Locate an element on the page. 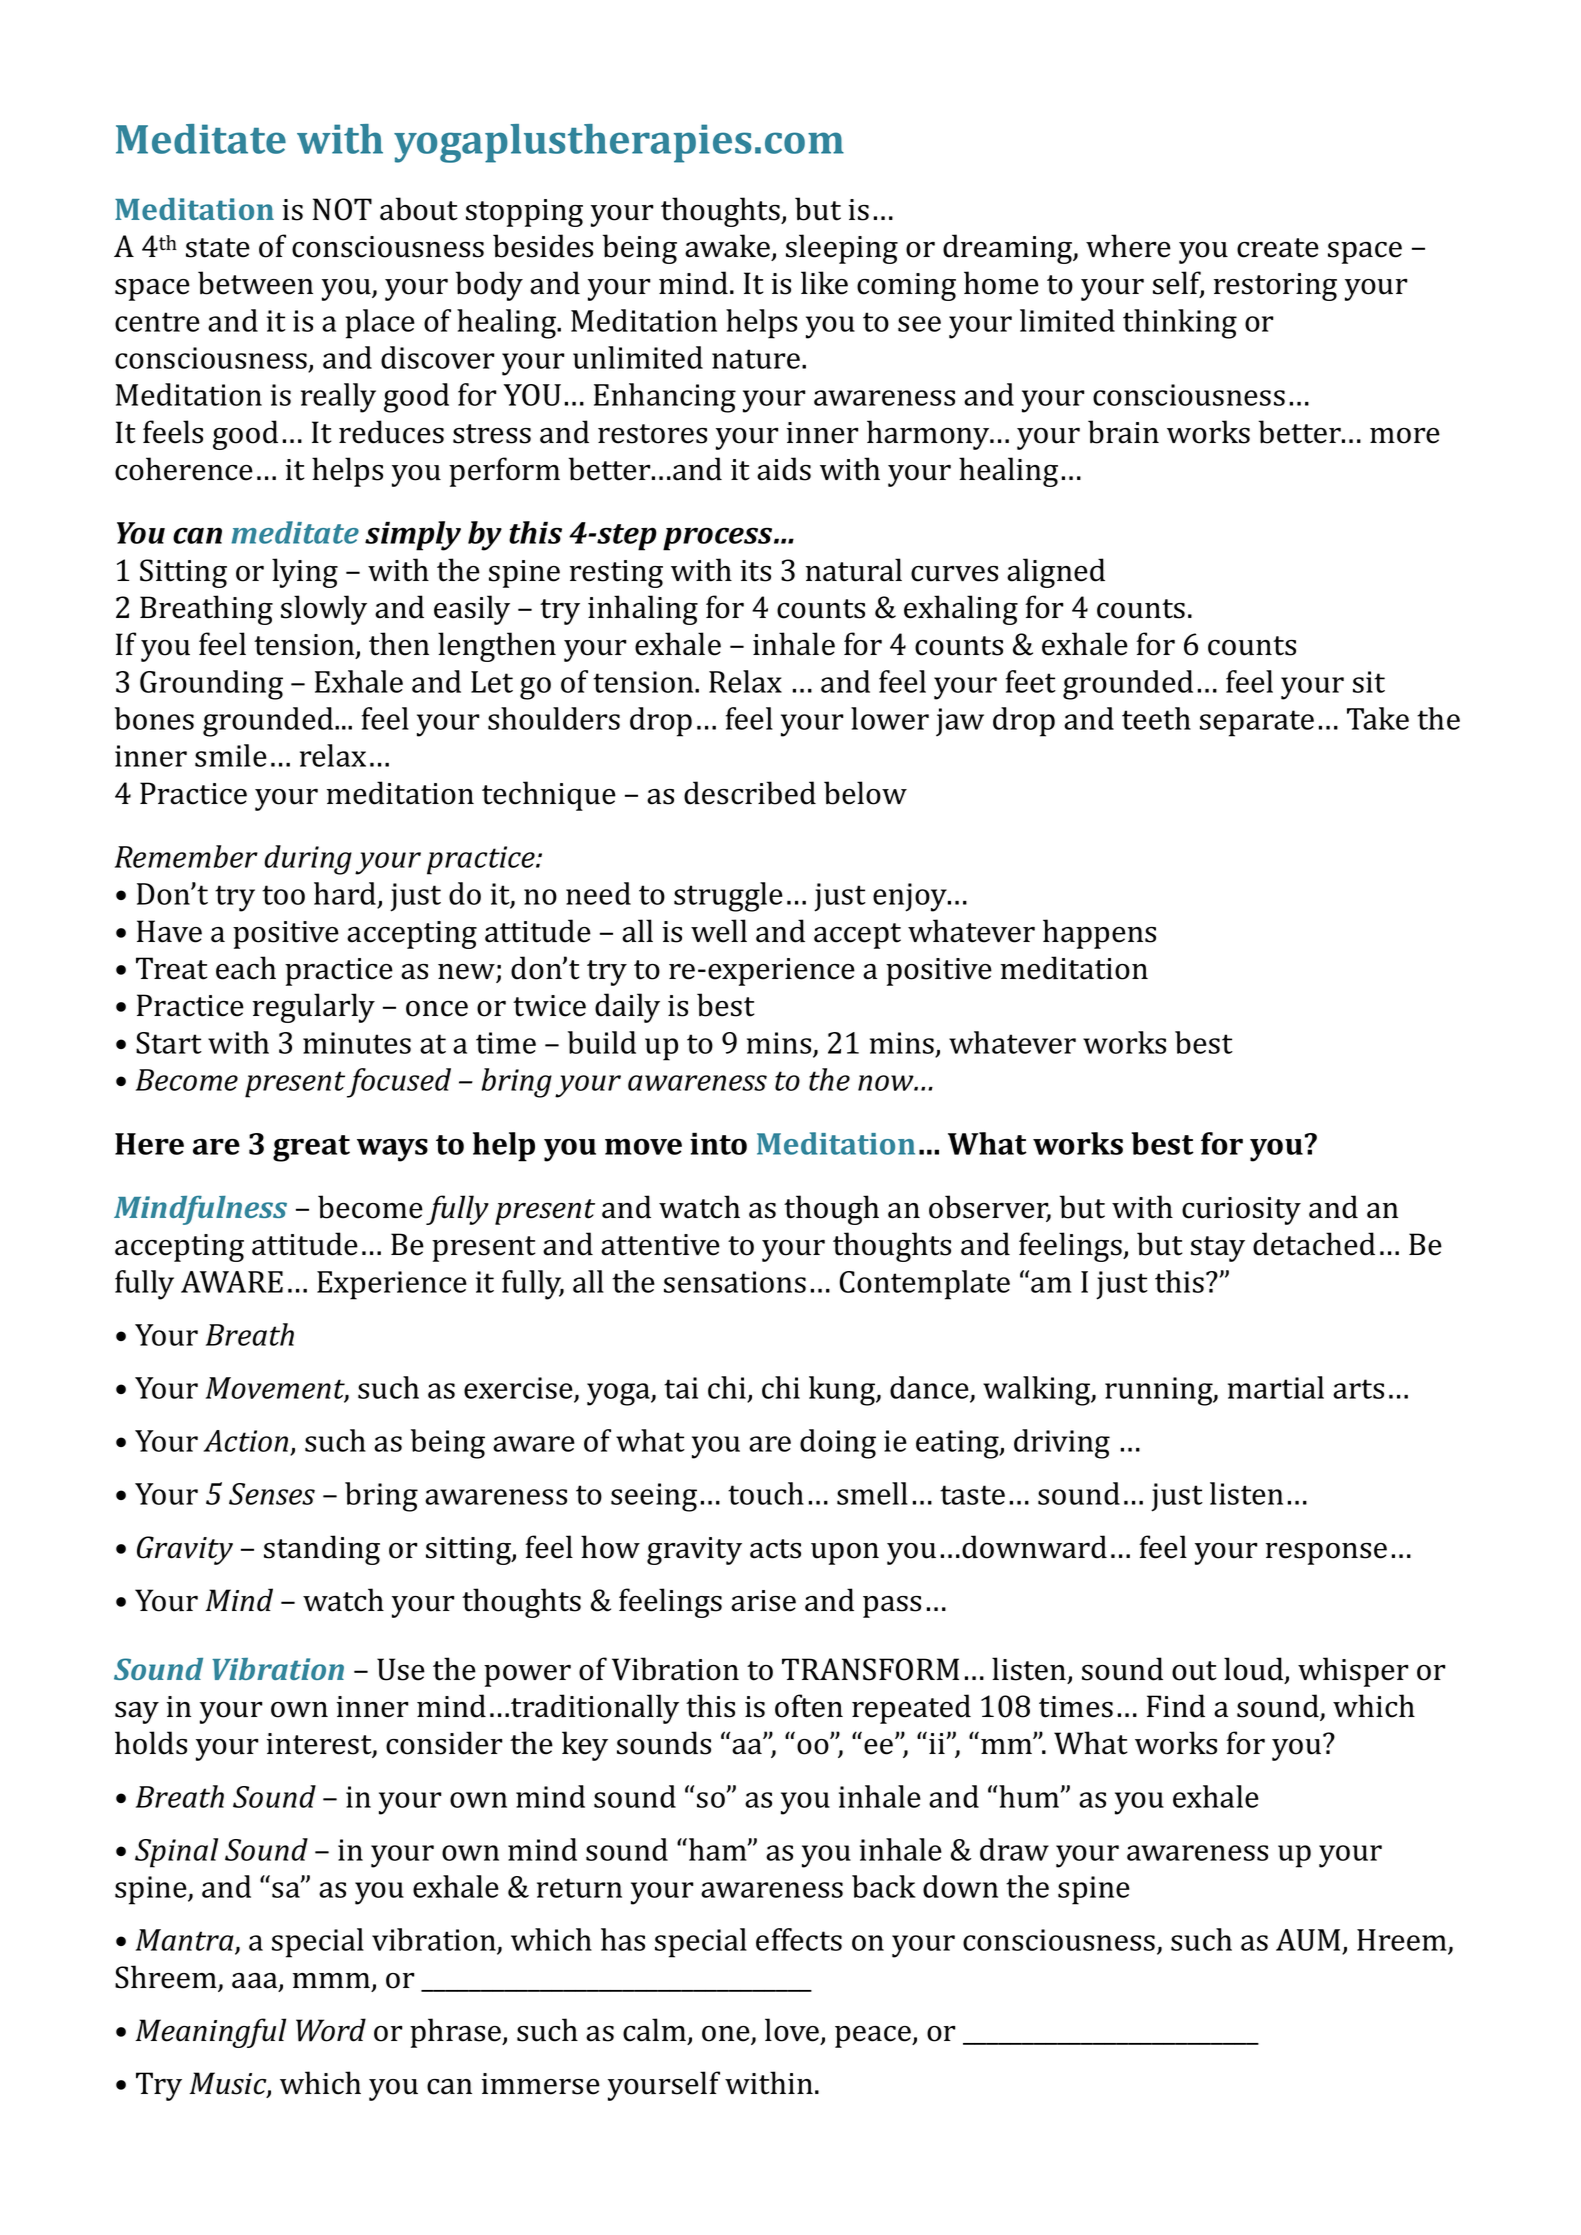  AUM is located at coordinates (1309, 1941).
